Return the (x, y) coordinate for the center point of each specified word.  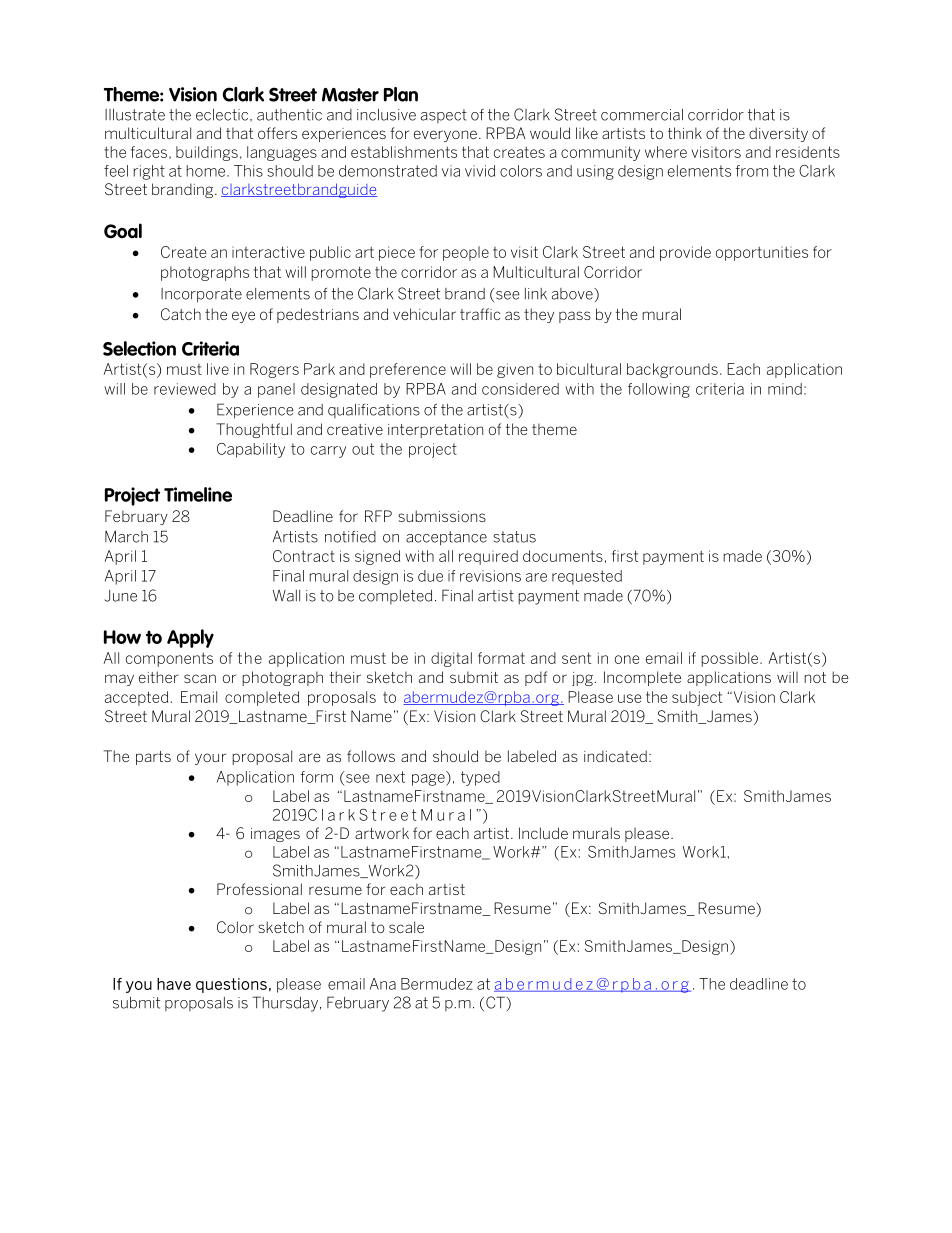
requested (587, 577)
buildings (207, 153)
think (685, 133)
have (174, 984)
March (126, 537)
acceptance (446, 538)
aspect (444, 116)
